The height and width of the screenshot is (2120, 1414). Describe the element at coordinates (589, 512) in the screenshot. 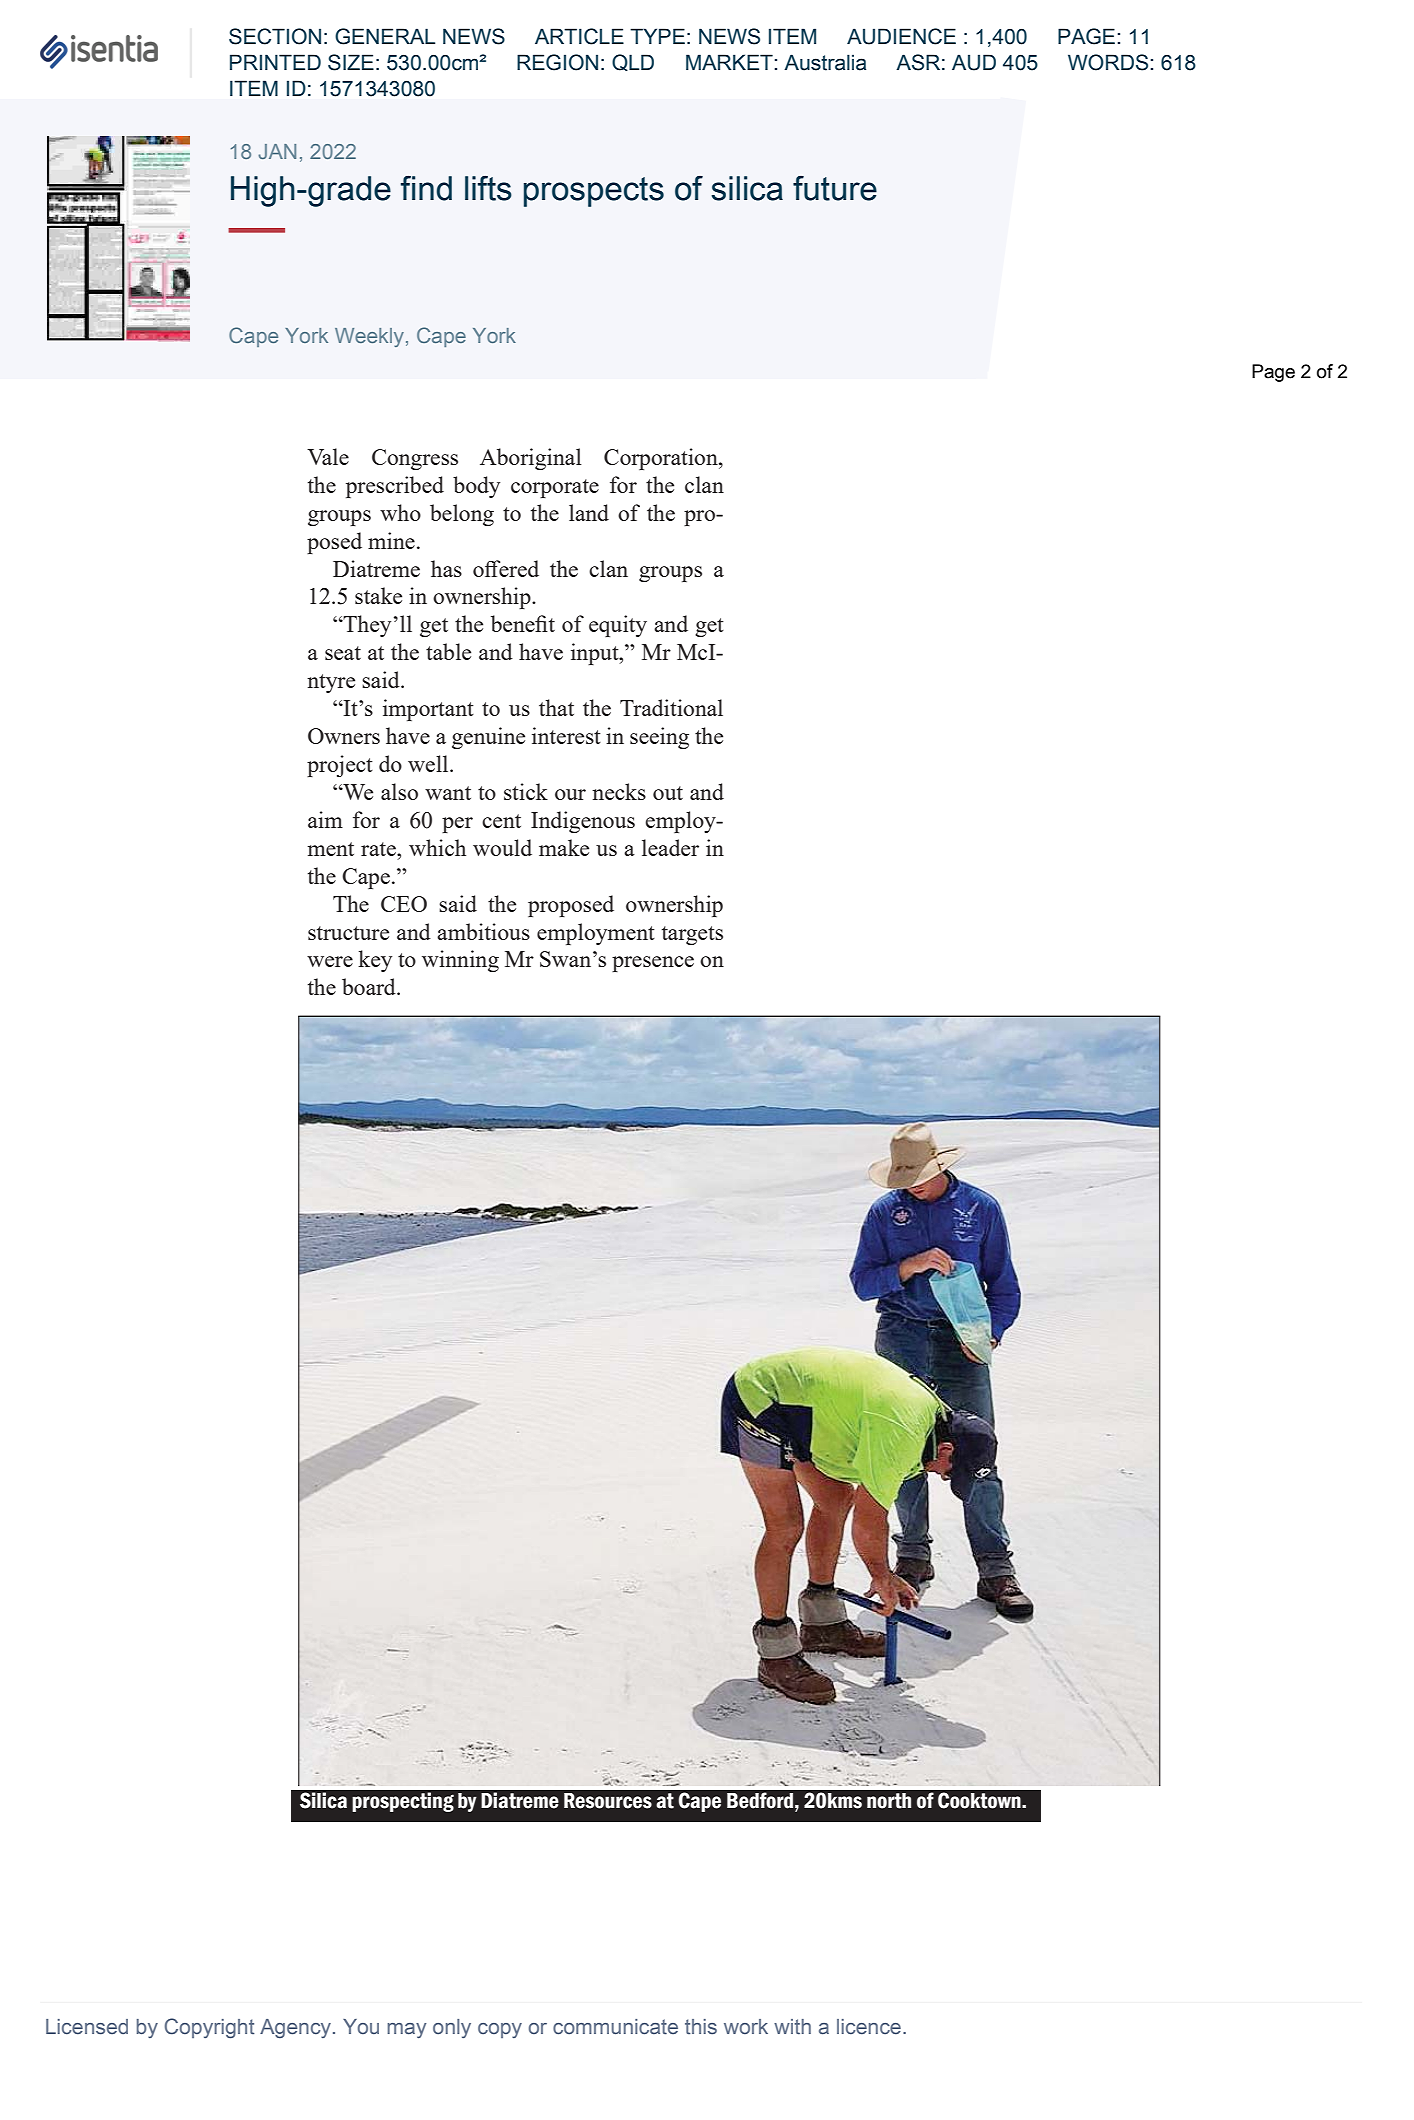

I see `land` at that location.
